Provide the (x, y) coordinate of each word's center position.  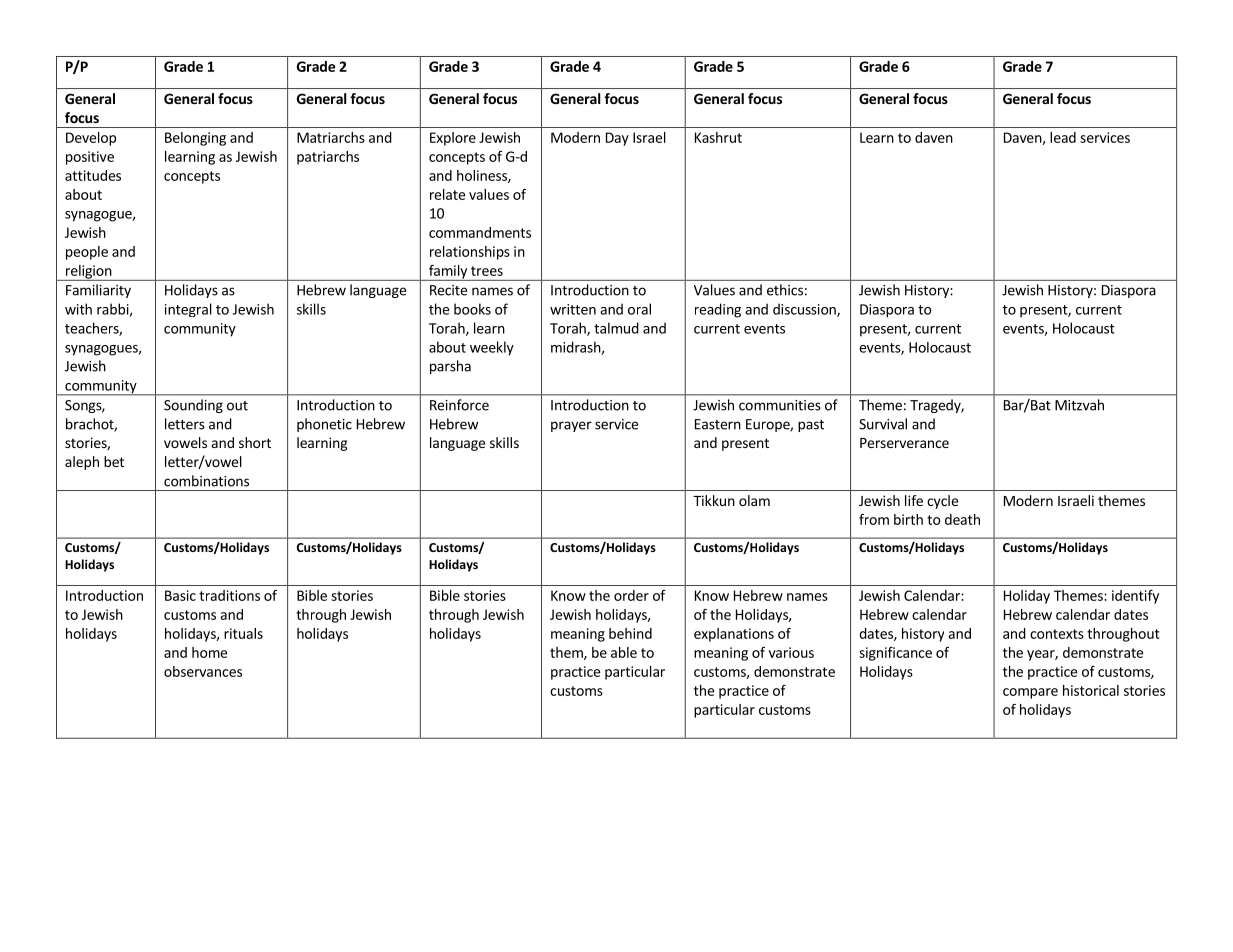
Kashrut (718, 137)
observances (203, 671)
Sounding (193, 406)
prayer (571, 426)
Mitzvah (1079, 405)
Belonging (195, 139)
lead (1063, 137)
